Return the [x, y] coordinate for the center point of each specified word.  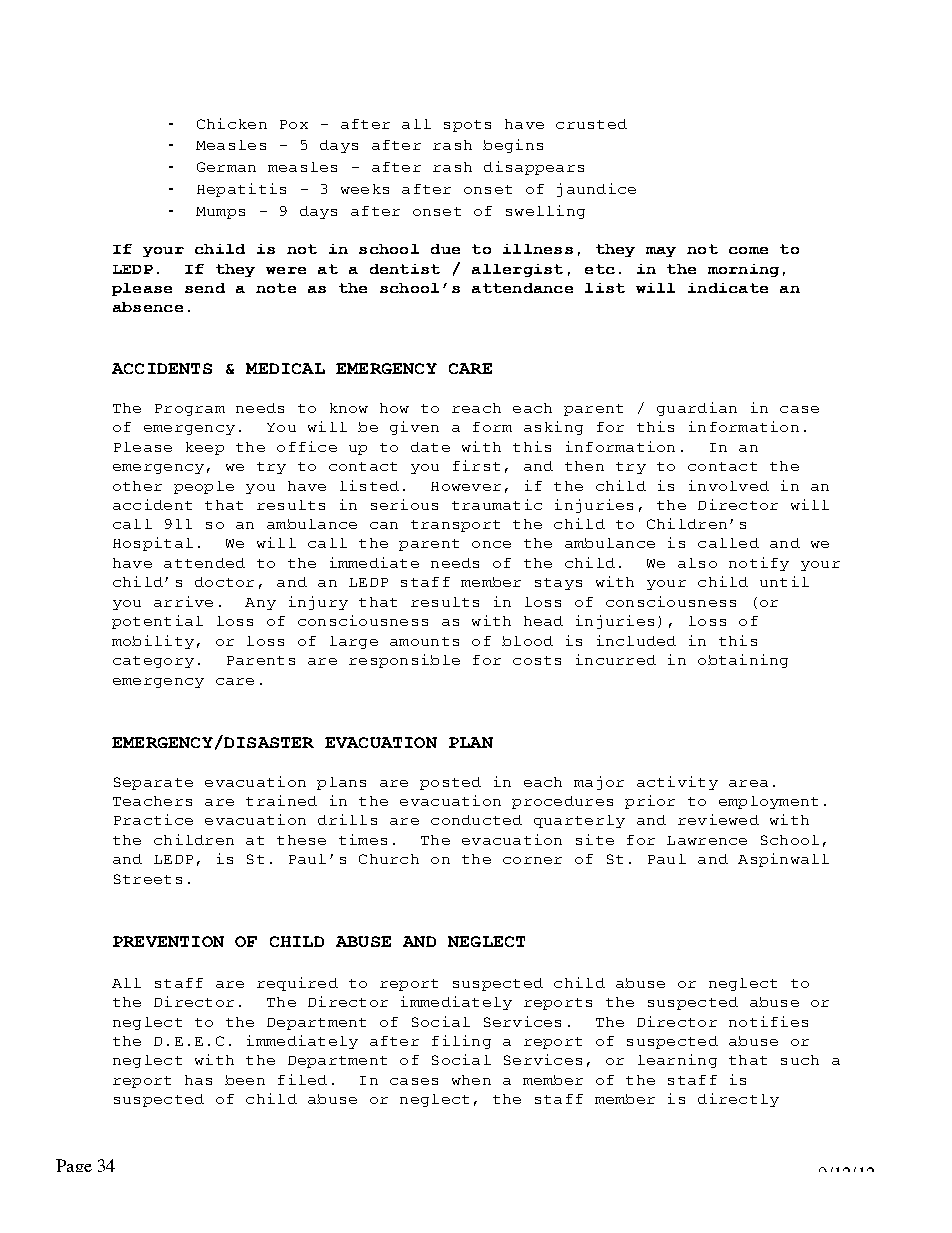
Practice [153, 819]
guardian [697, 409]
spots [467, 126]
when [471, 1080]
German [226, 167]
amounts [424, 641]
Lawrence [707, 840]
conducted [476, 820]
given [414, 428]
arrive [183, 601]
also [697, 563]
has [198, 1080]
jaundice [596, 190]
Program [190, 410]
